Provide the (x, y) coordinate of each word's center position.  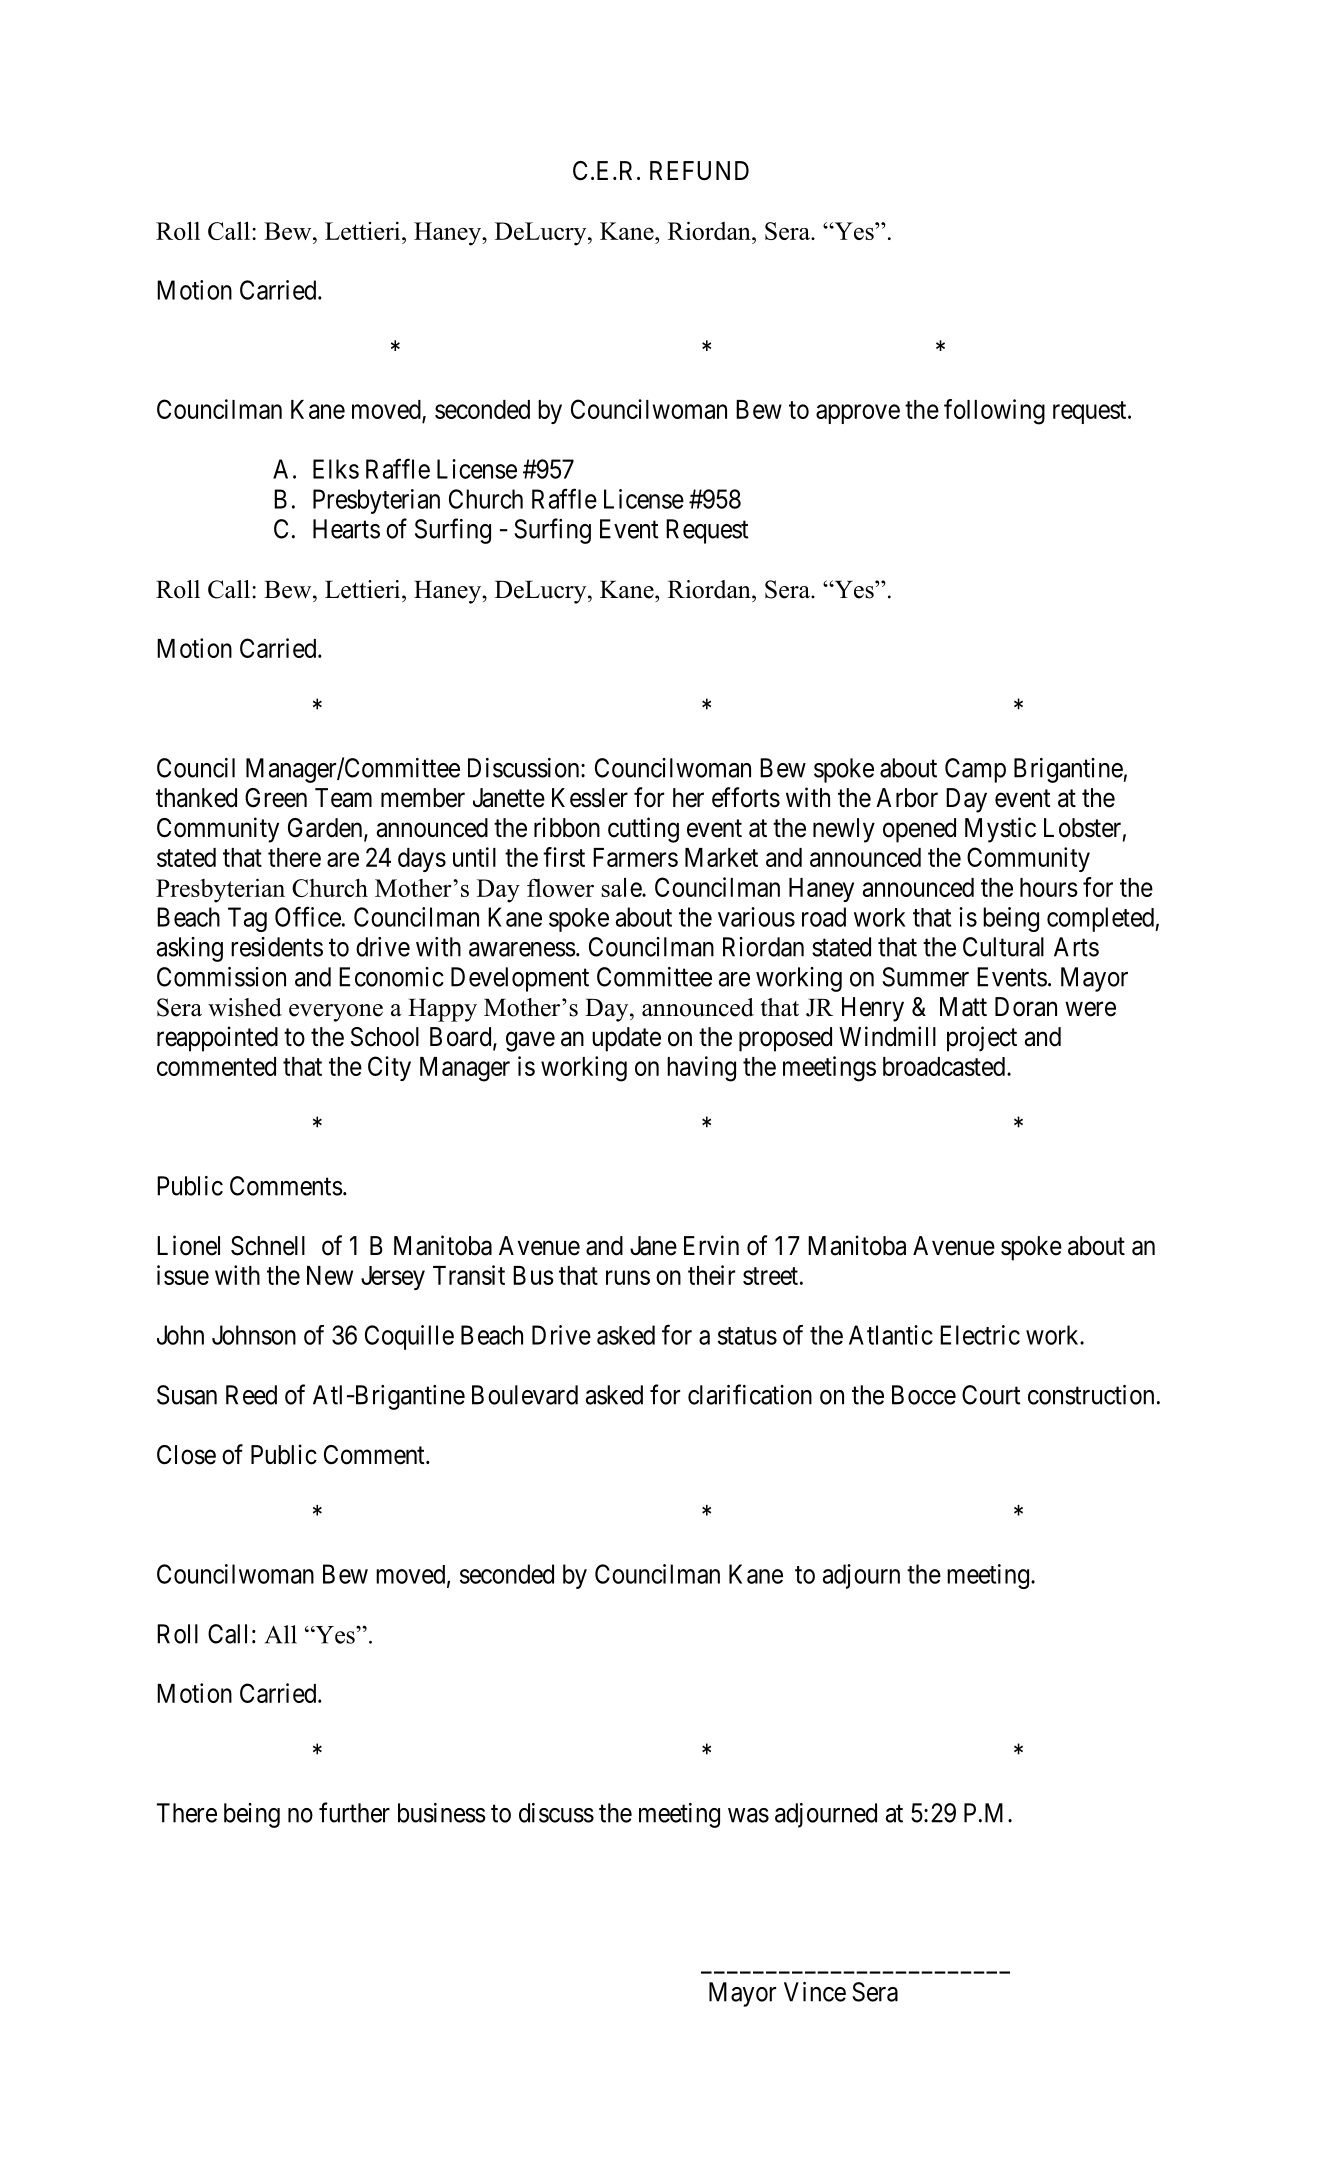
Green (276, 798)
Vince (815, 1992)
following (994, 412)
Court (991, 1395)
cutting (643, 830)
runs (628, 1277)
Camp (975, 770)
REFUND (699, 171)
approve (858, 414)
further (354, 1812)
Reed (251, 1395)
